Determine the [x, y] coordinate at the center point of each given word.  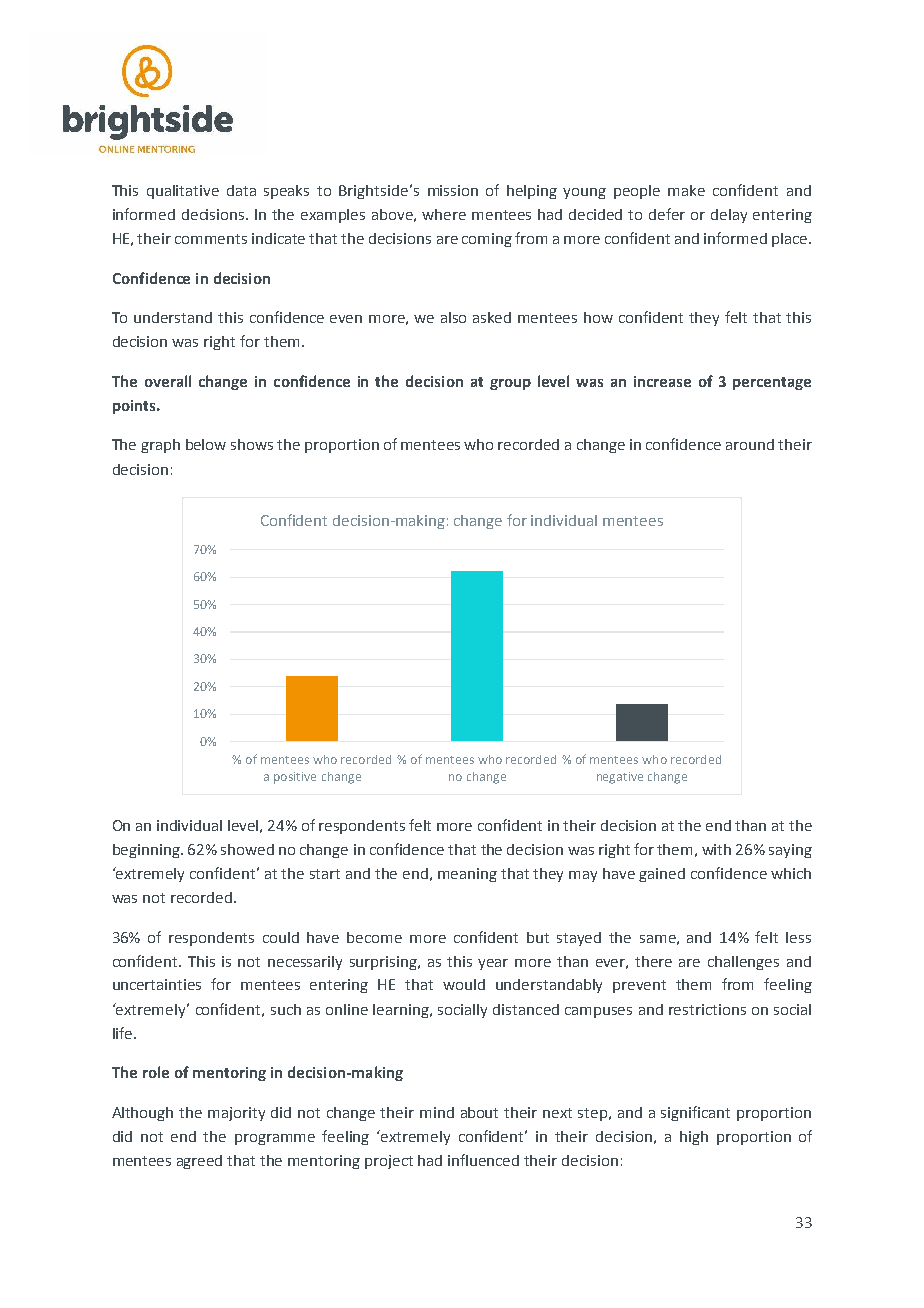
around [750, 444]
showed [247, 849]
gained [662, 875]
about [479, 1112]
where [444, 214]
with [716, 849]
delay [729, 216]
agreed [199, 1162]
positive [295, 778]
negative [620, 778]
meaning [467, 875]
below [206, 444]
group [510, 384]
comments [211, 239]
